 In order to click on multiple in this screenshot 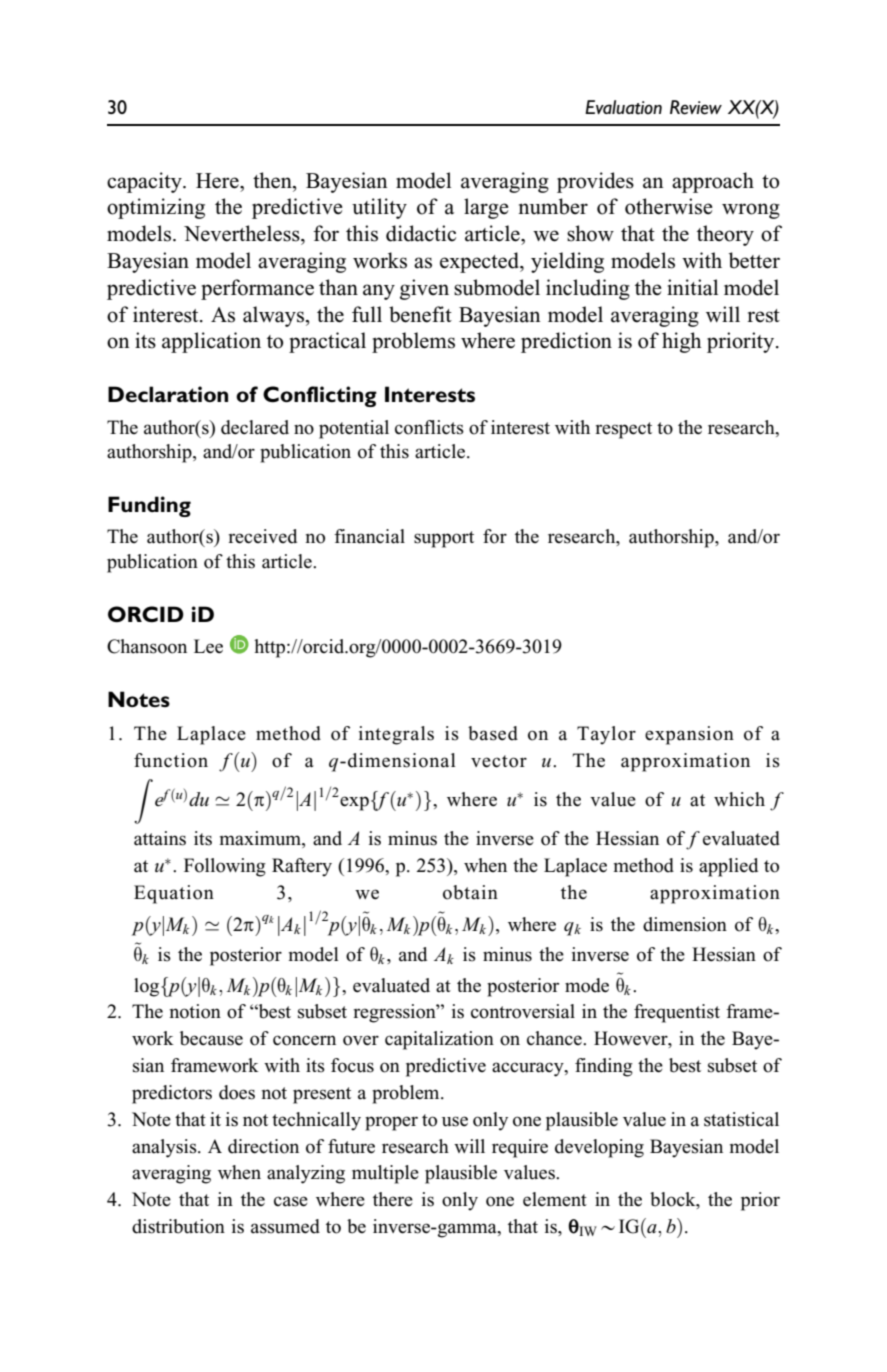, I will do `click(385, 1174)`.
